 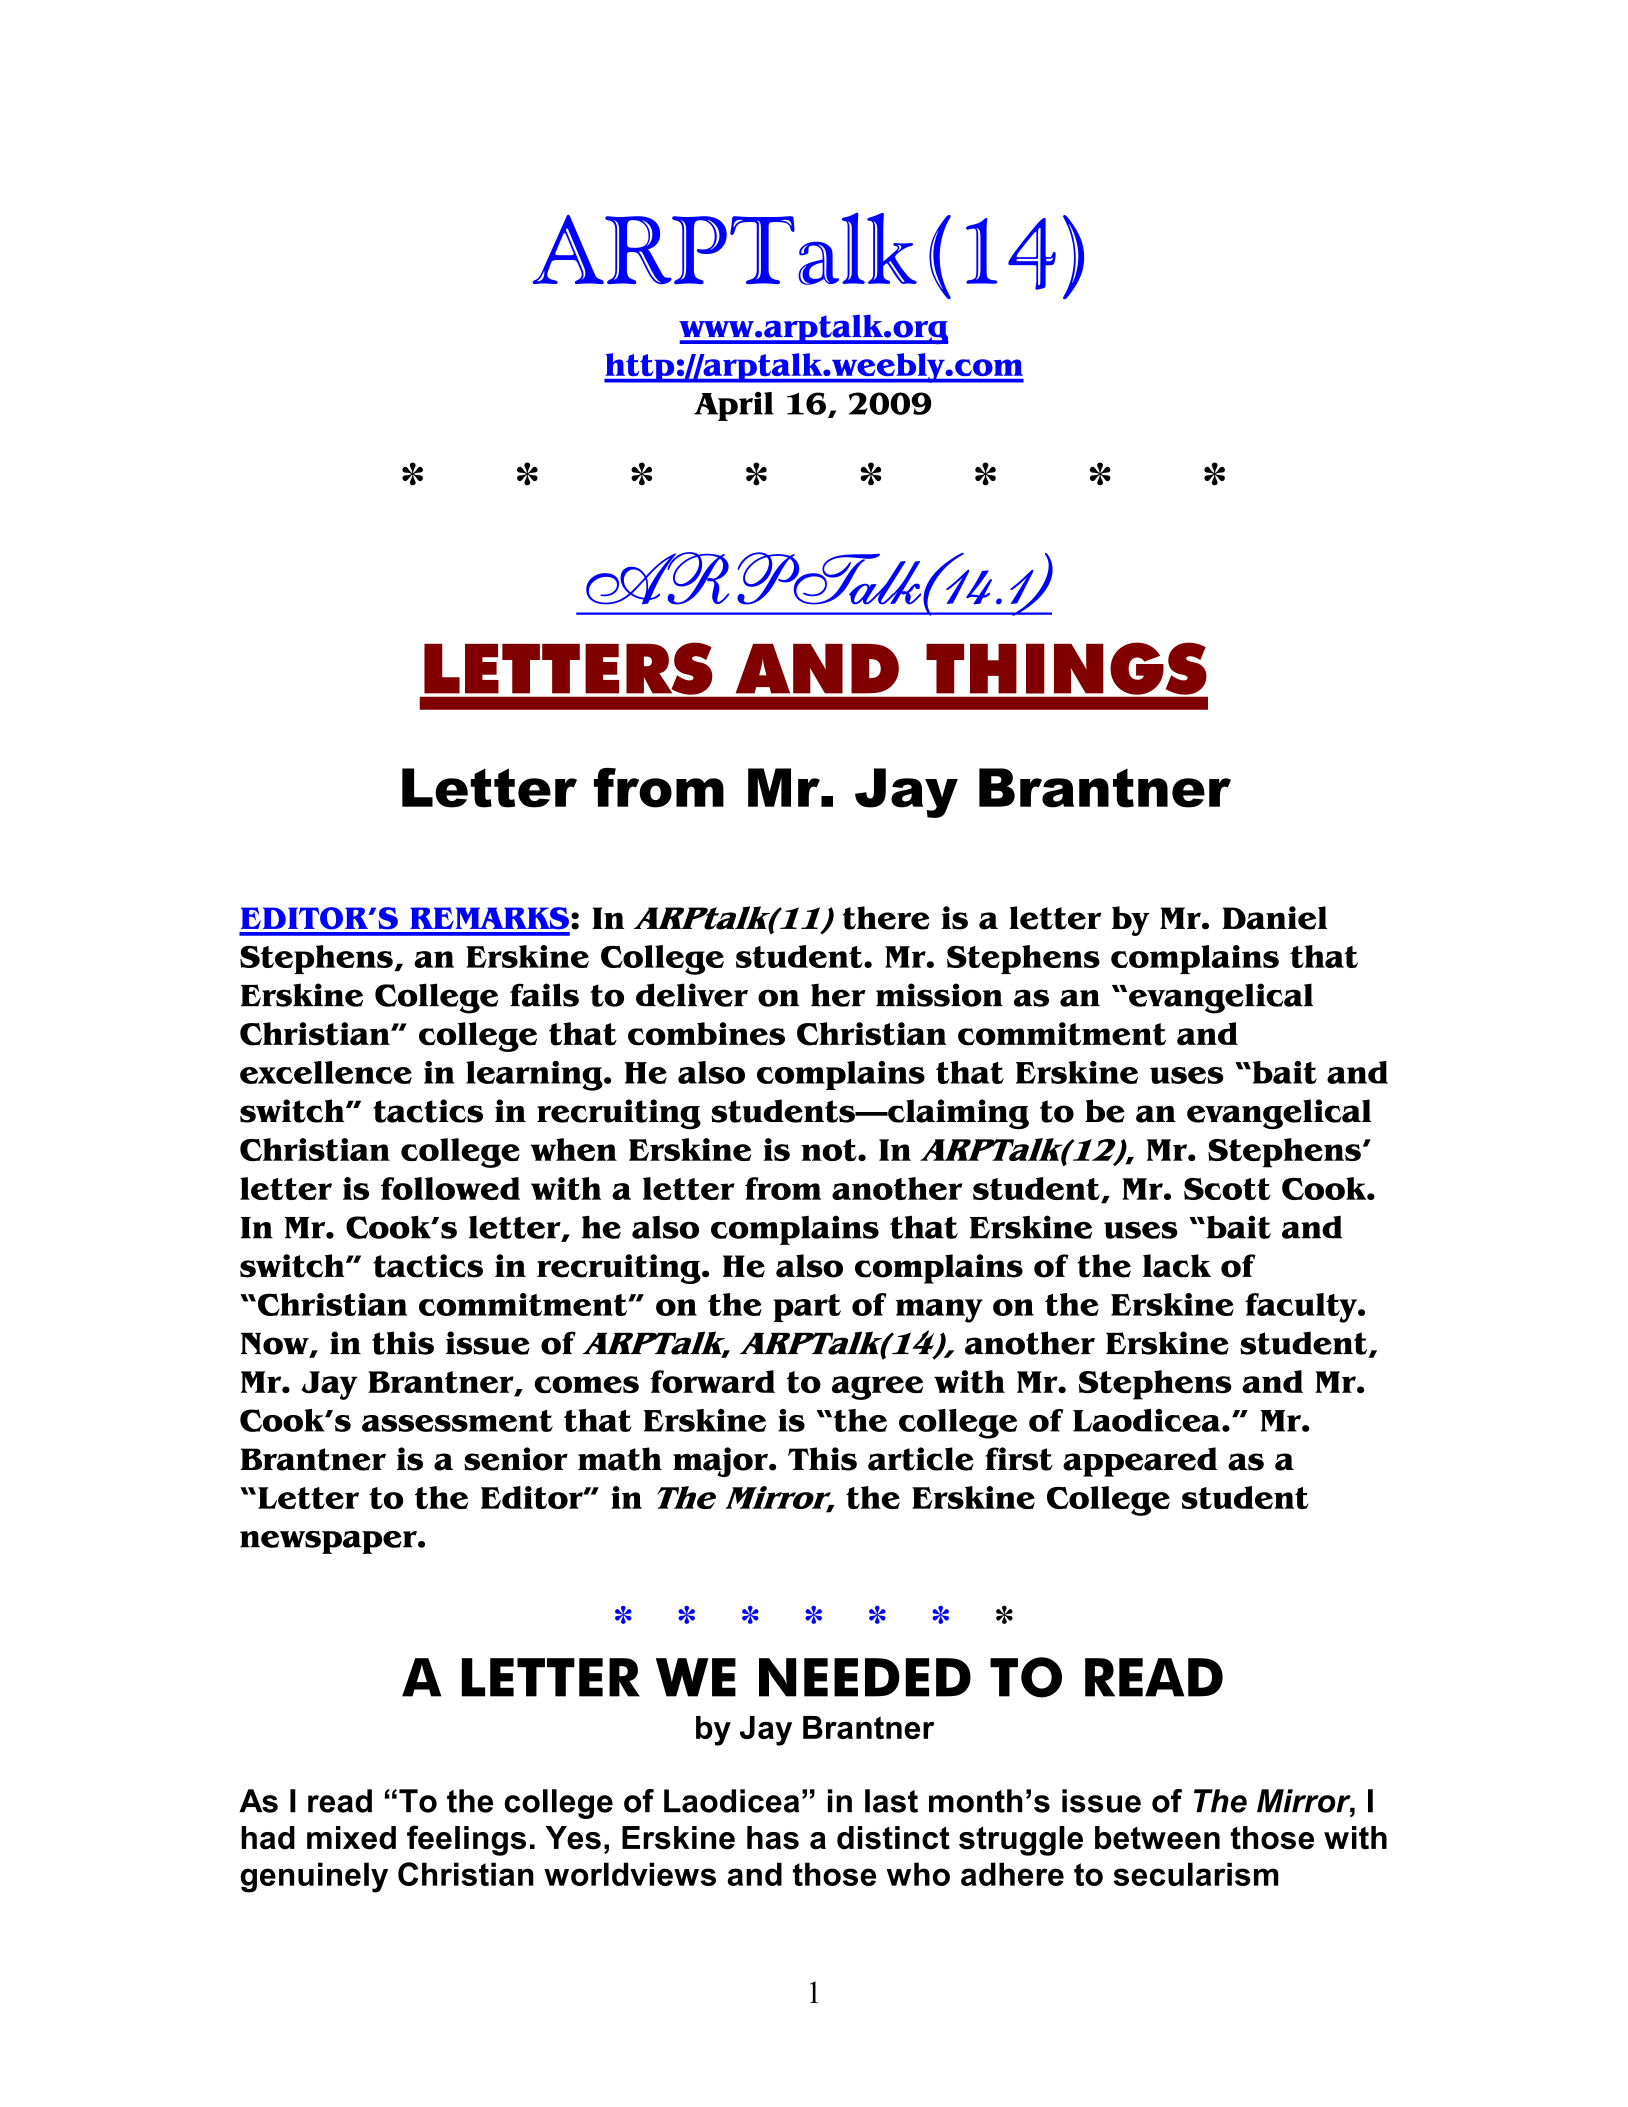 I want to click on Daniel, so click(x=1274, y=918).
